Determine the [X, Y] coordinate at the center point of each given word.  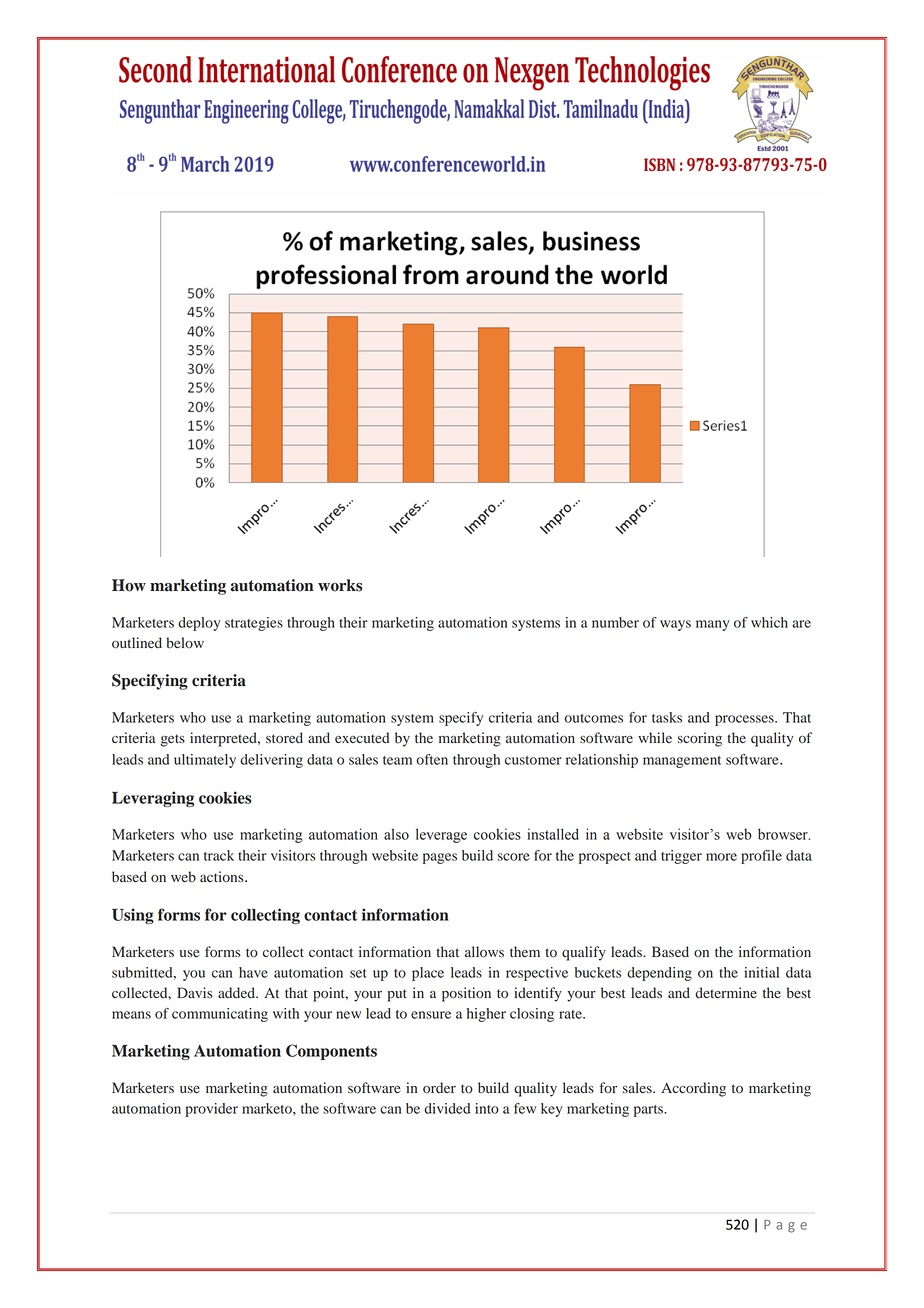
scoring [700, 739]
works [340, 585]
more [721, 857]
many [712, 625]
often [432, 759]
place [428, 974]
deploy [199, 624]
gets [172, 740]
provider [211, 1110]
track [219, 855]
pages [440, 858]
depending [659, 974]
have [253, 972]
